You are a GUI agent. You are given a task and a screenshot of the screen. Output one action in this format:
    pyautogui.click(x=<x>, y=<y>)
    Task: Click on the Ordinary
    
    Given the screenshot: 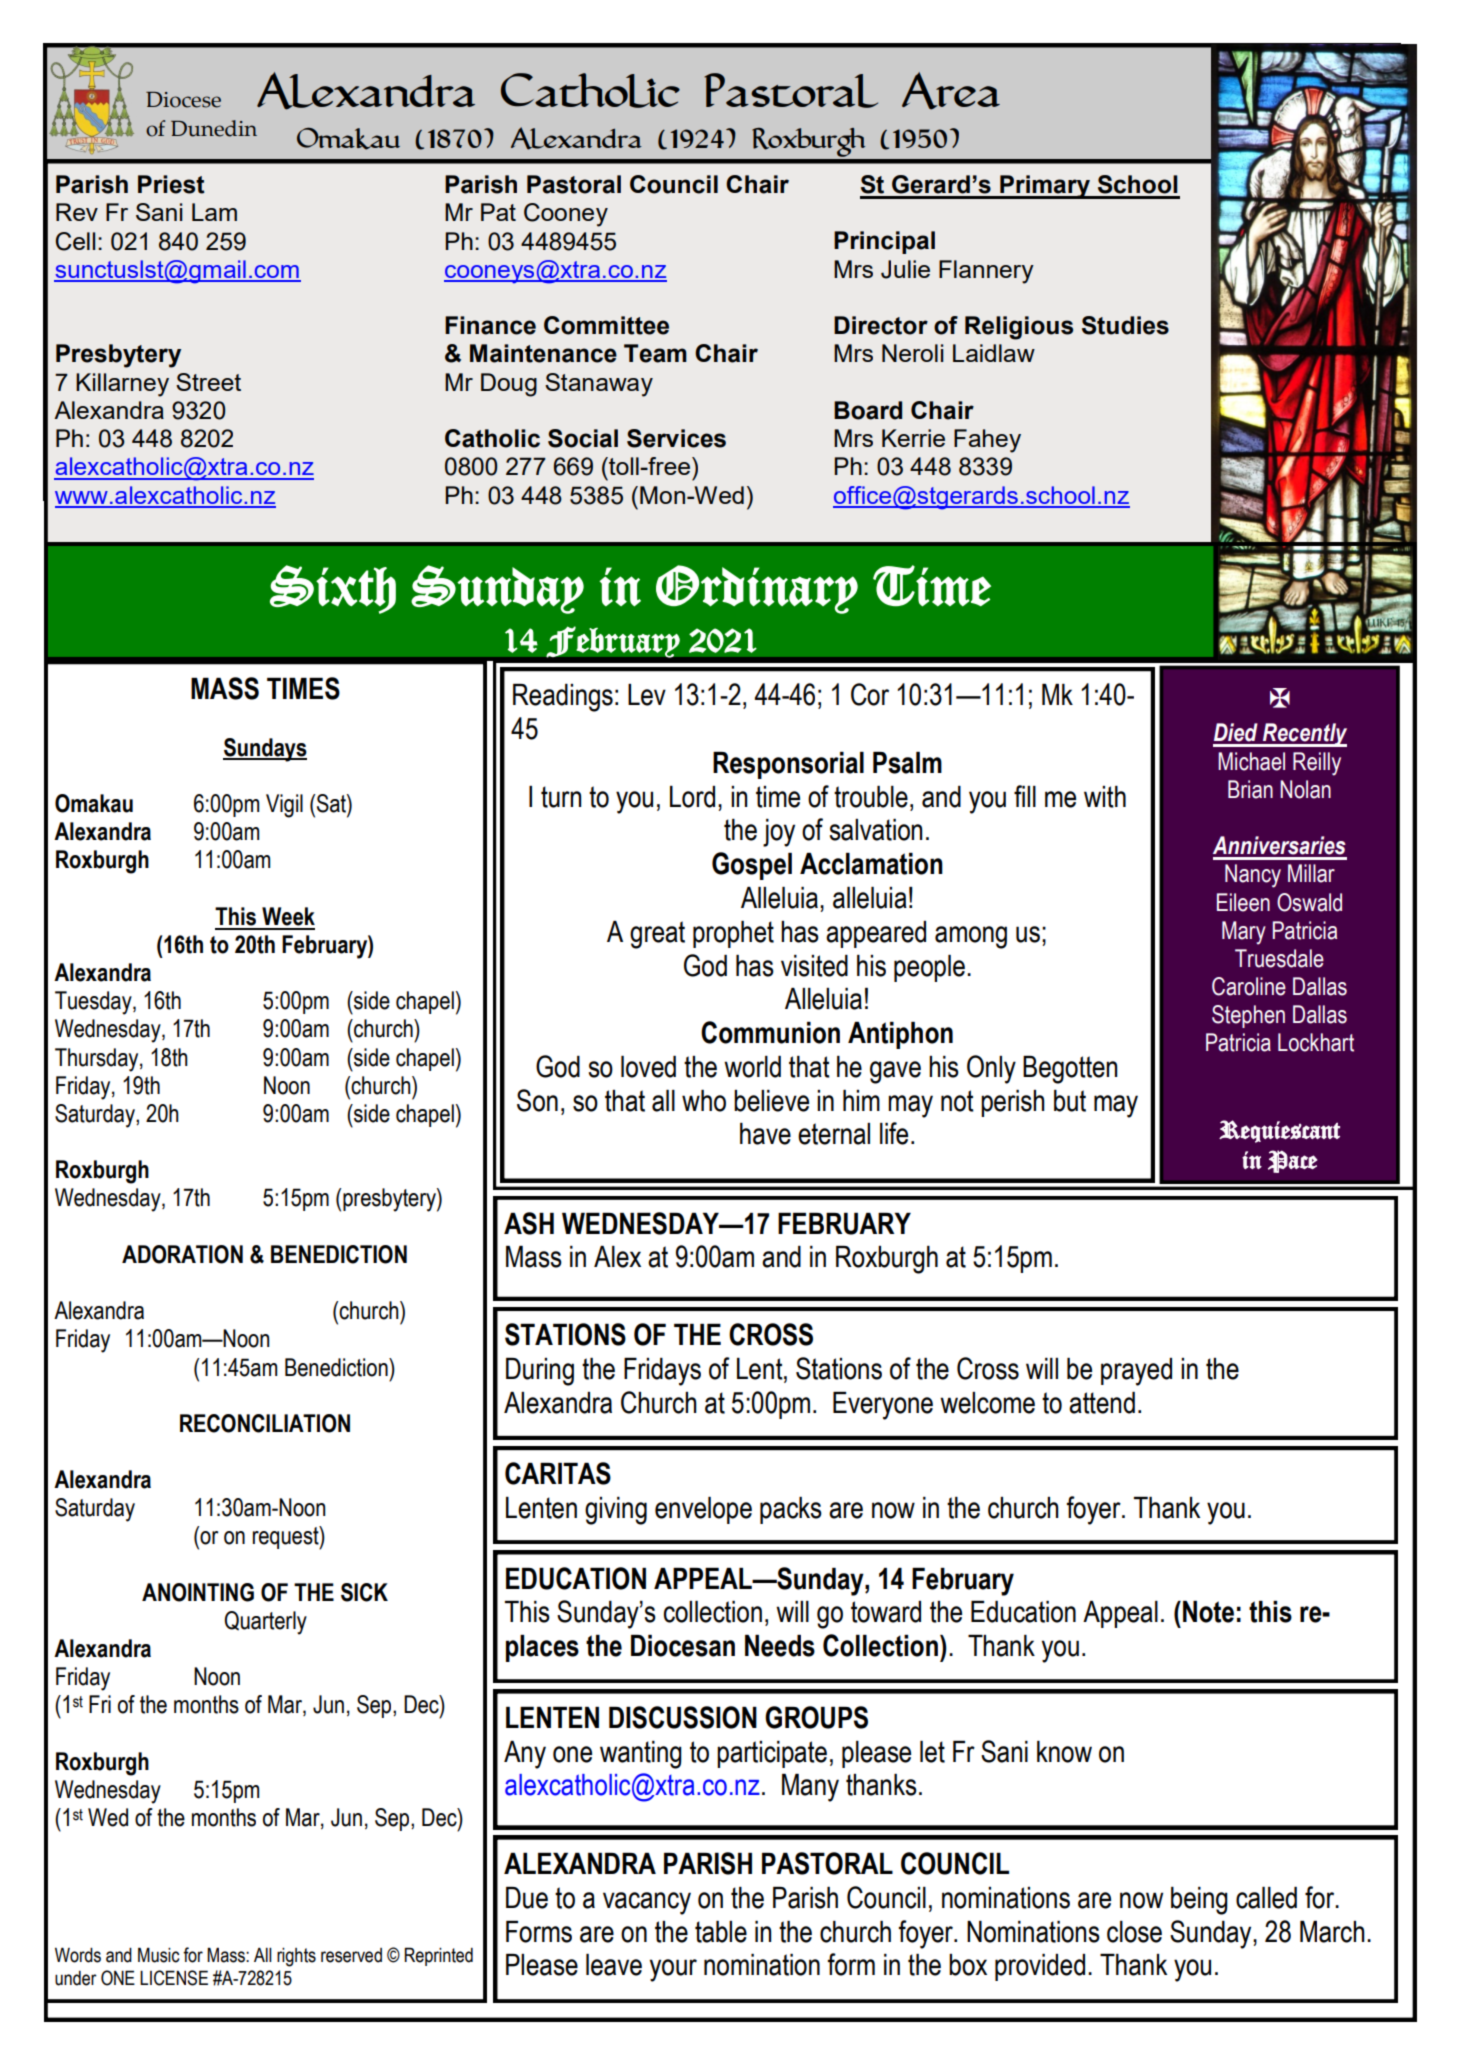 What is the action you would take?
    pyautogui.click(x=757, y=589)
